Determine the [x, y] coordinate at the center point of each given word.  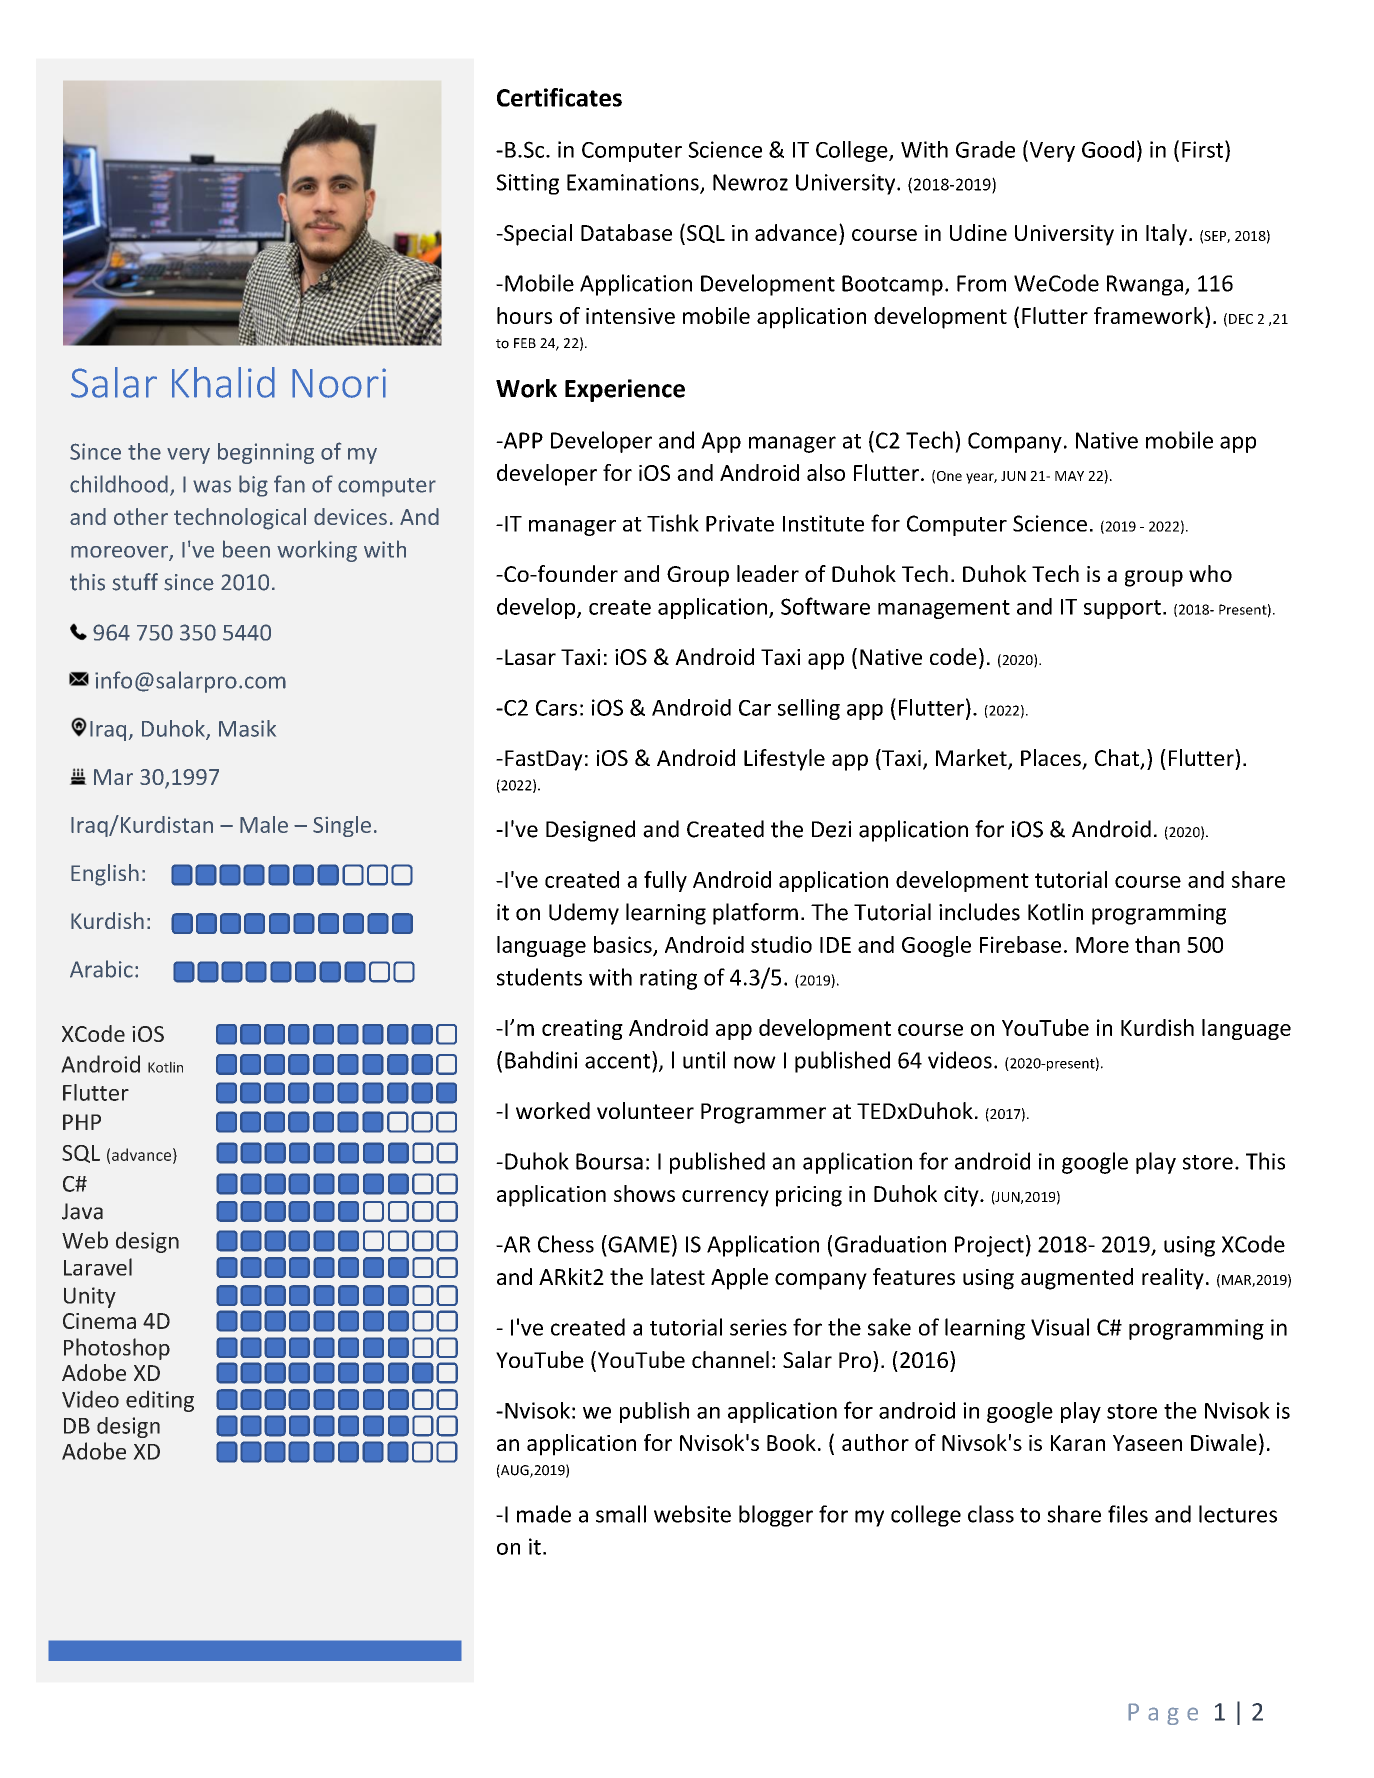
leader [768, 573]
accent [619, 1060]
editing [160, 1401]
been [246, 549]
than [1157, 944]
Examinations [634, 183]
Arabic [101, 969]
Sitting [527, 184]
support [1122, 609]
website [692, 1514]
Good [1108, 149]
